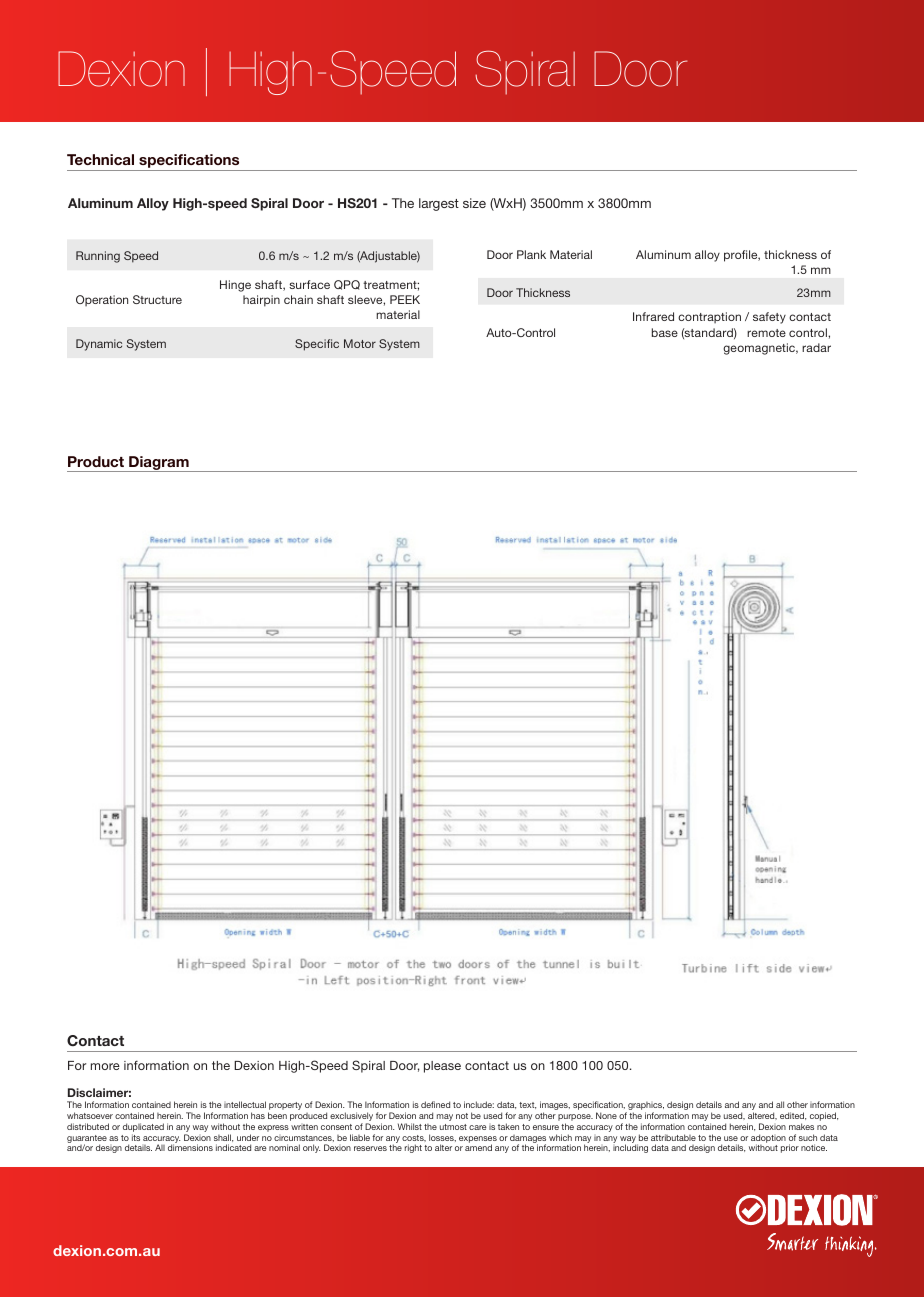 Image resolution: width=924 pixels, height=1297 pixels. I want to click on size, so click(474, 203).
